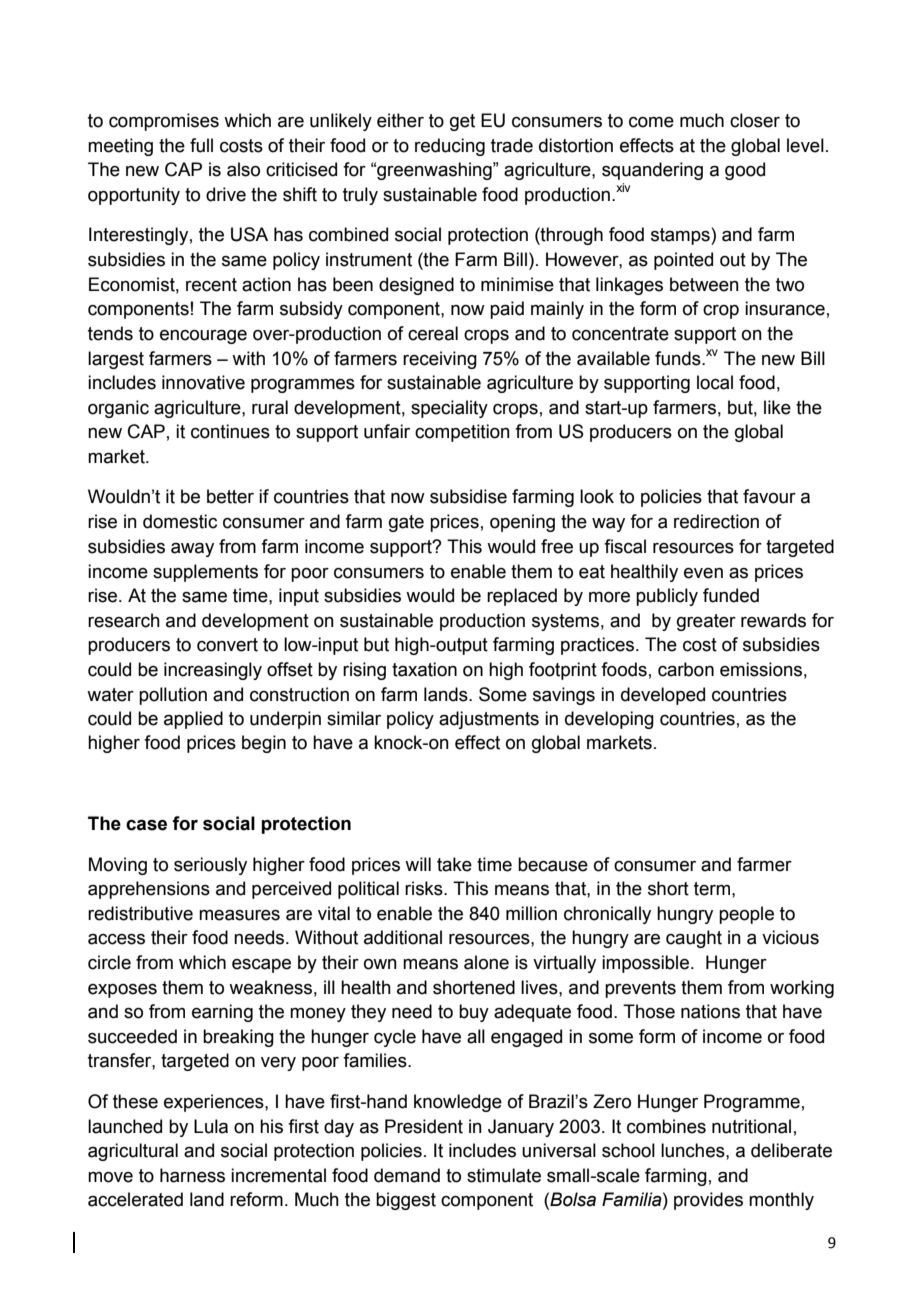 This image has height=1308, width=924. What do you see at coordinates (440, 360) in the image?
I see `receiving` at bounding box center [440, 360].
